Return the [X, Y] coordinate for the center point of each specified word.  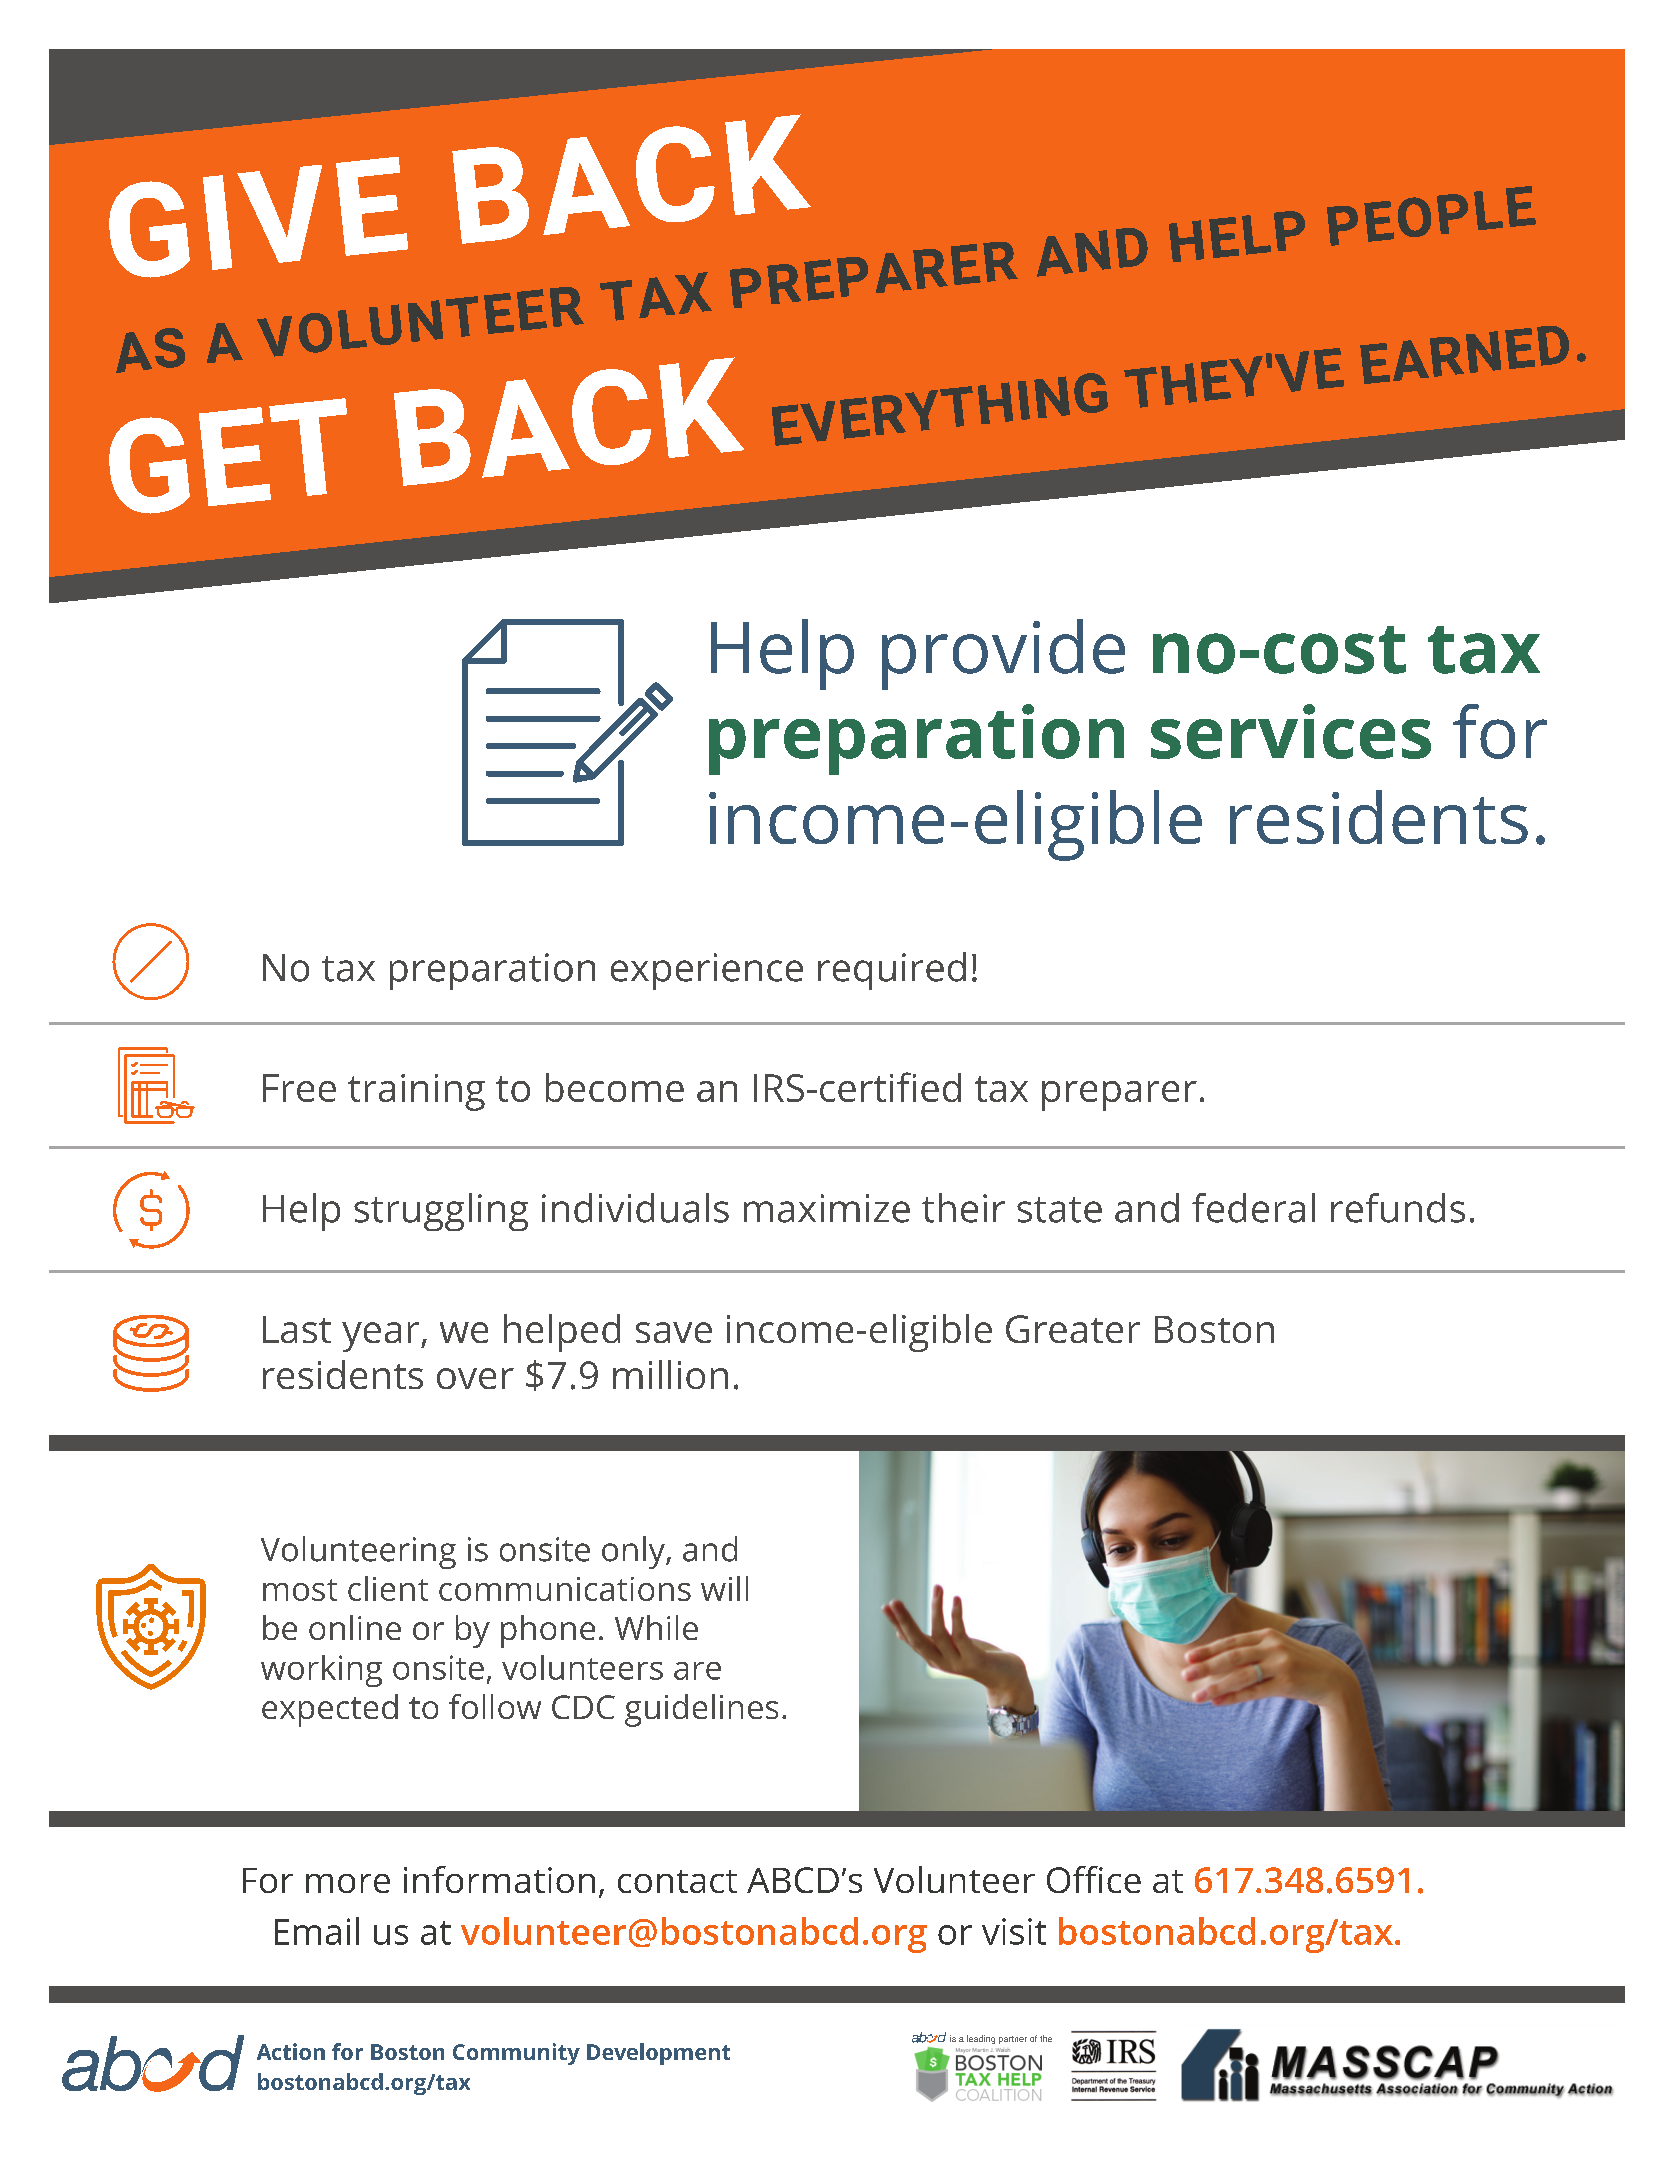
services [1291, 731]
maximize [827, 1208]
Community [516, 2054]
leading [981, 2039]
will [724, 1588]
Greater [1073, 1329]
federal [1253, 1208]
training [416, 1092]
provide [1003, 654]
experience [707, 971]
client [388, 1588]
